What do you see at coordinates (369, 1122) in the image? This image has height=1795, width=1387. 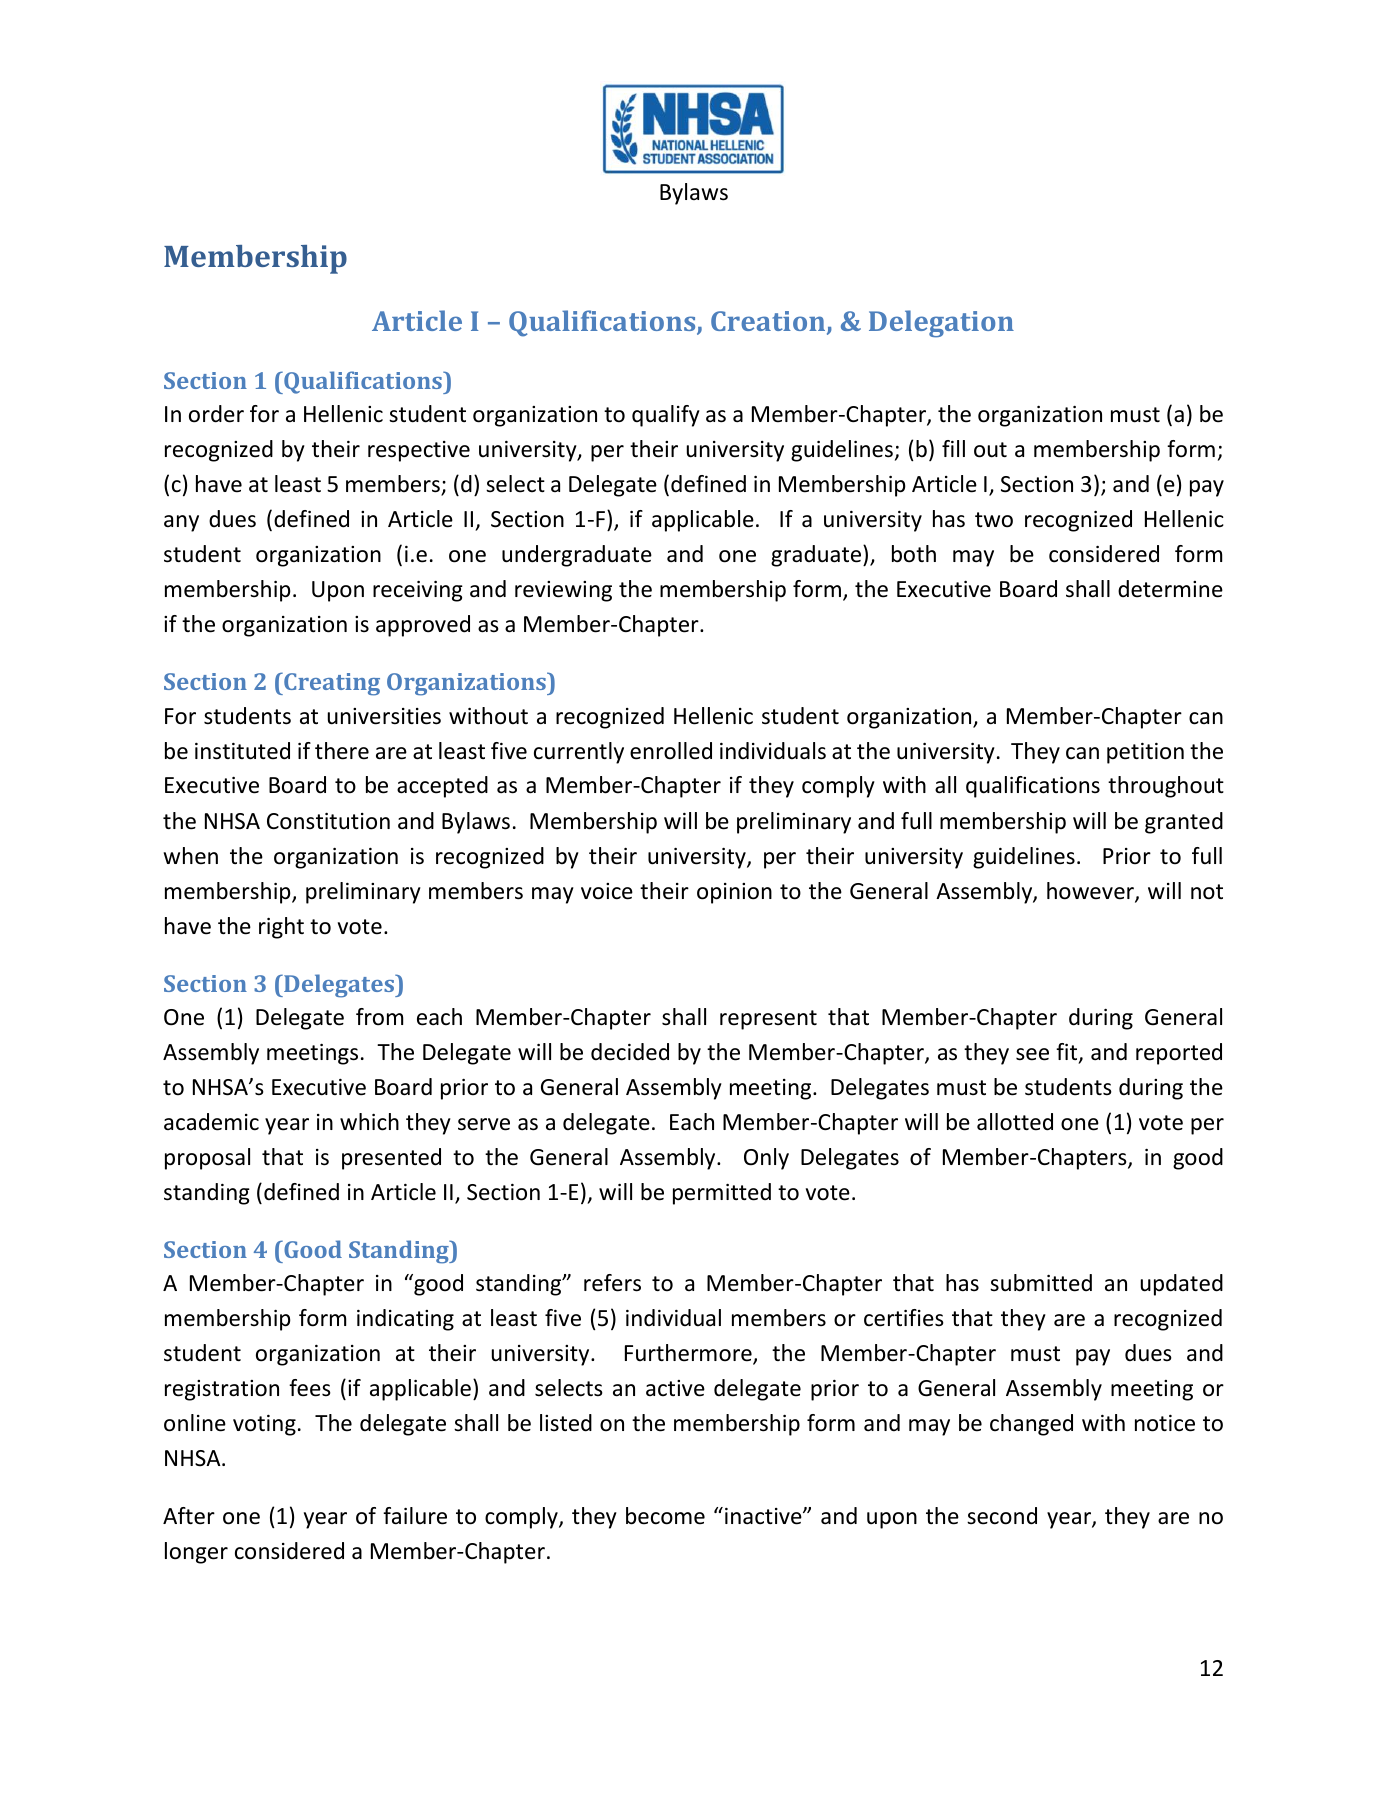 I see `which` at bounding box center [369, 1122].
